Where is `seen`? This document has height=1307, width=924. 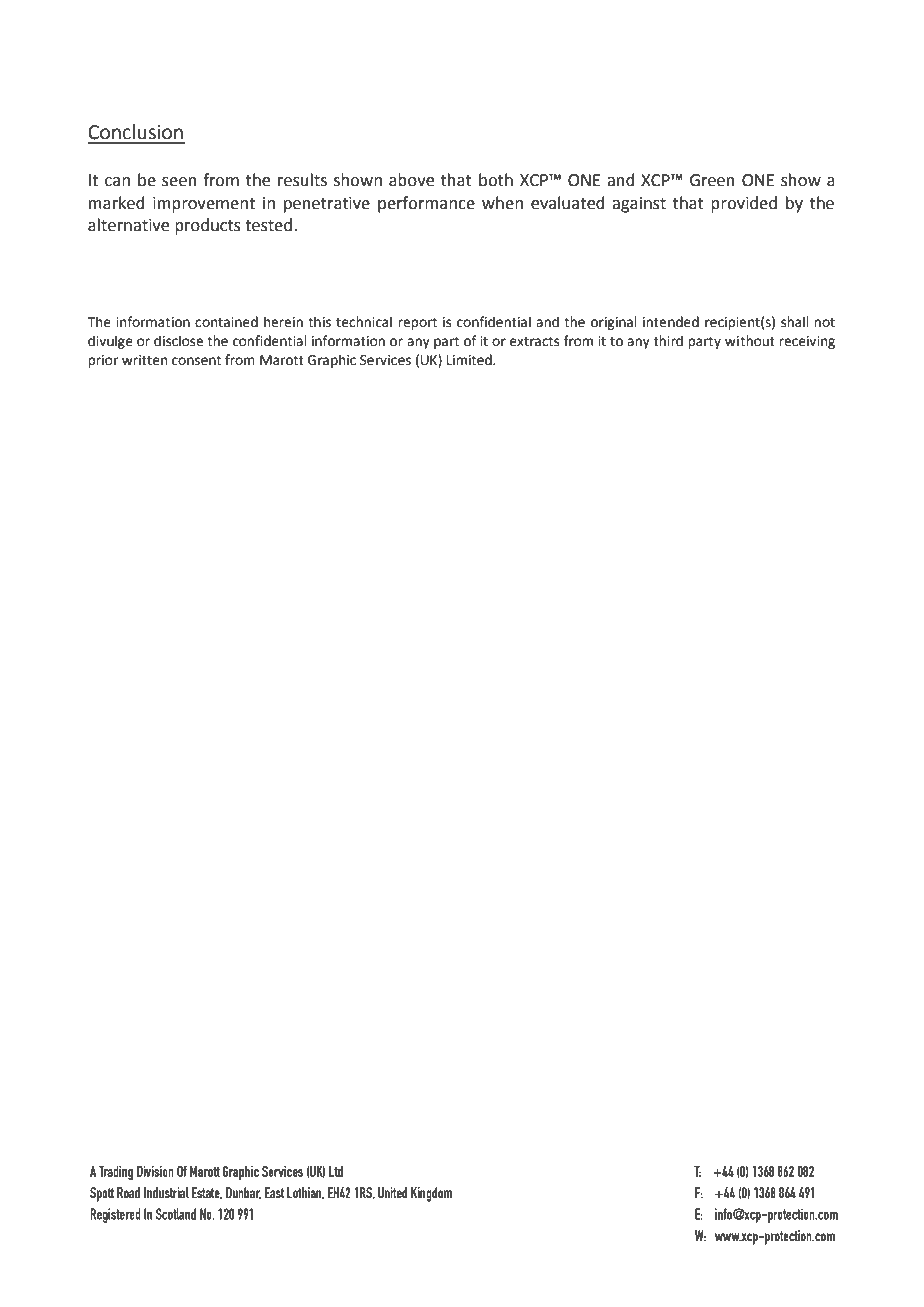
seen is located at coordinates (179, 182).
